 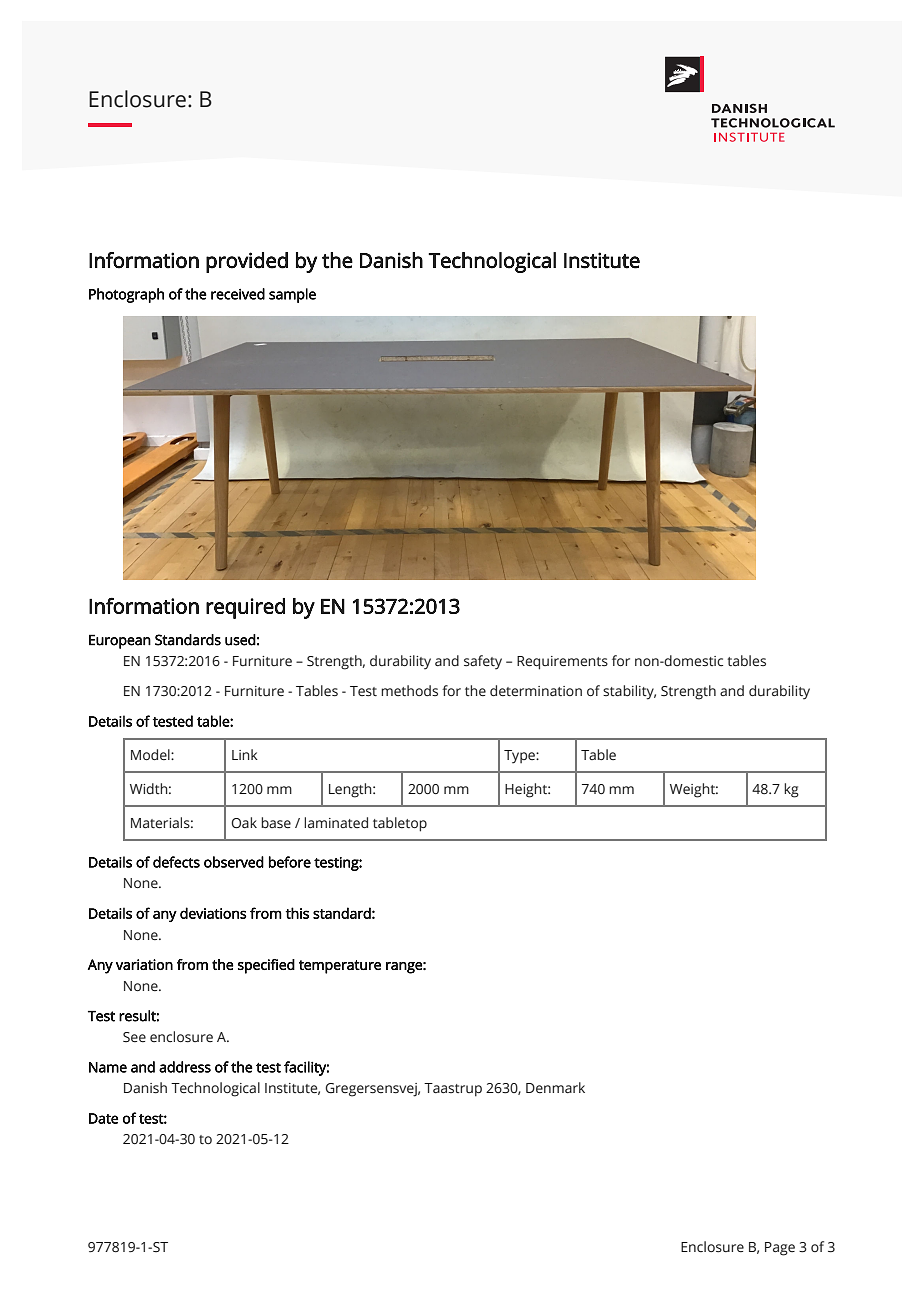 I want to click on Page, so click(x=780, y=1249).
